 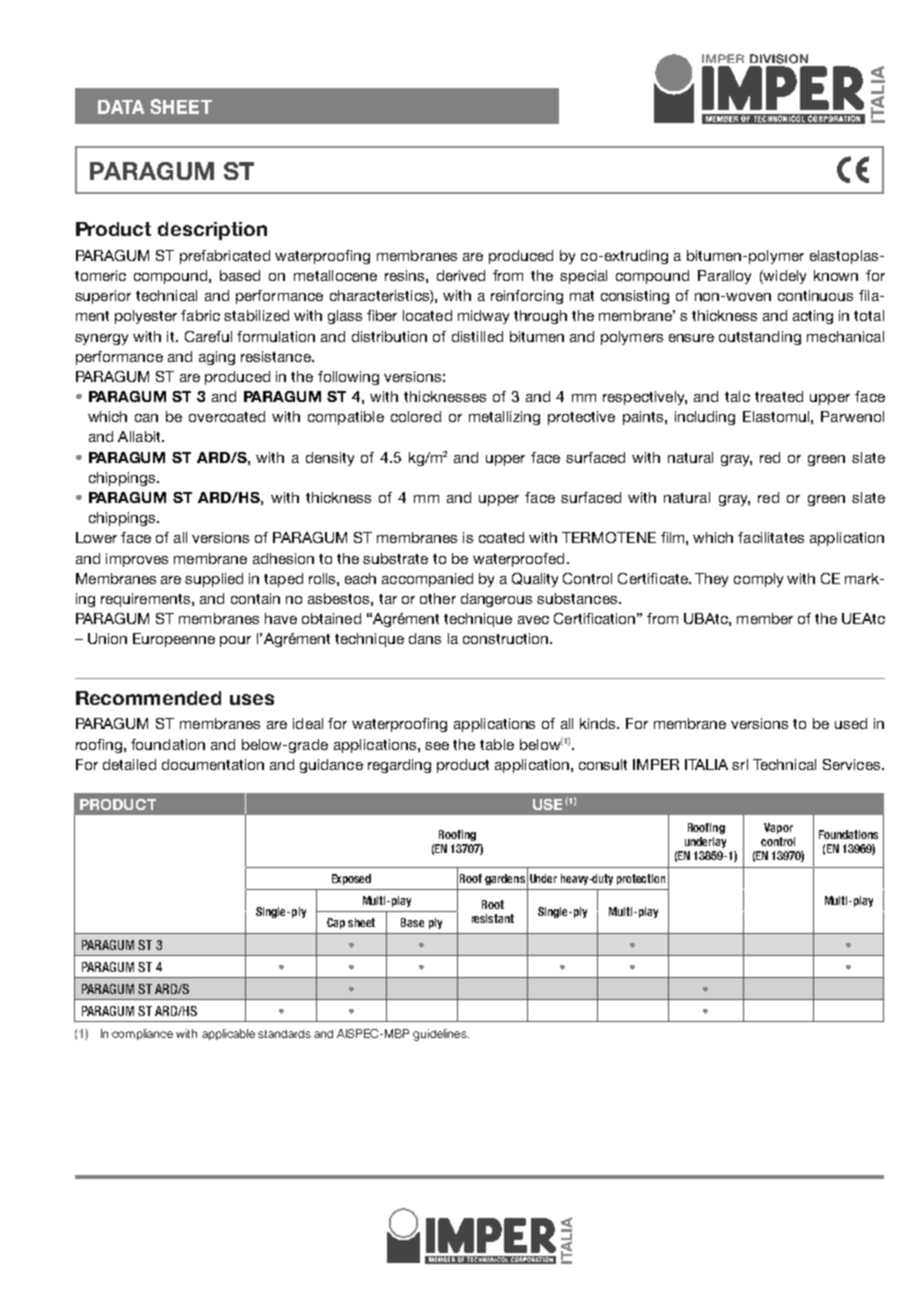 I want to click on guidelines, so click(x=441, y=1035).
